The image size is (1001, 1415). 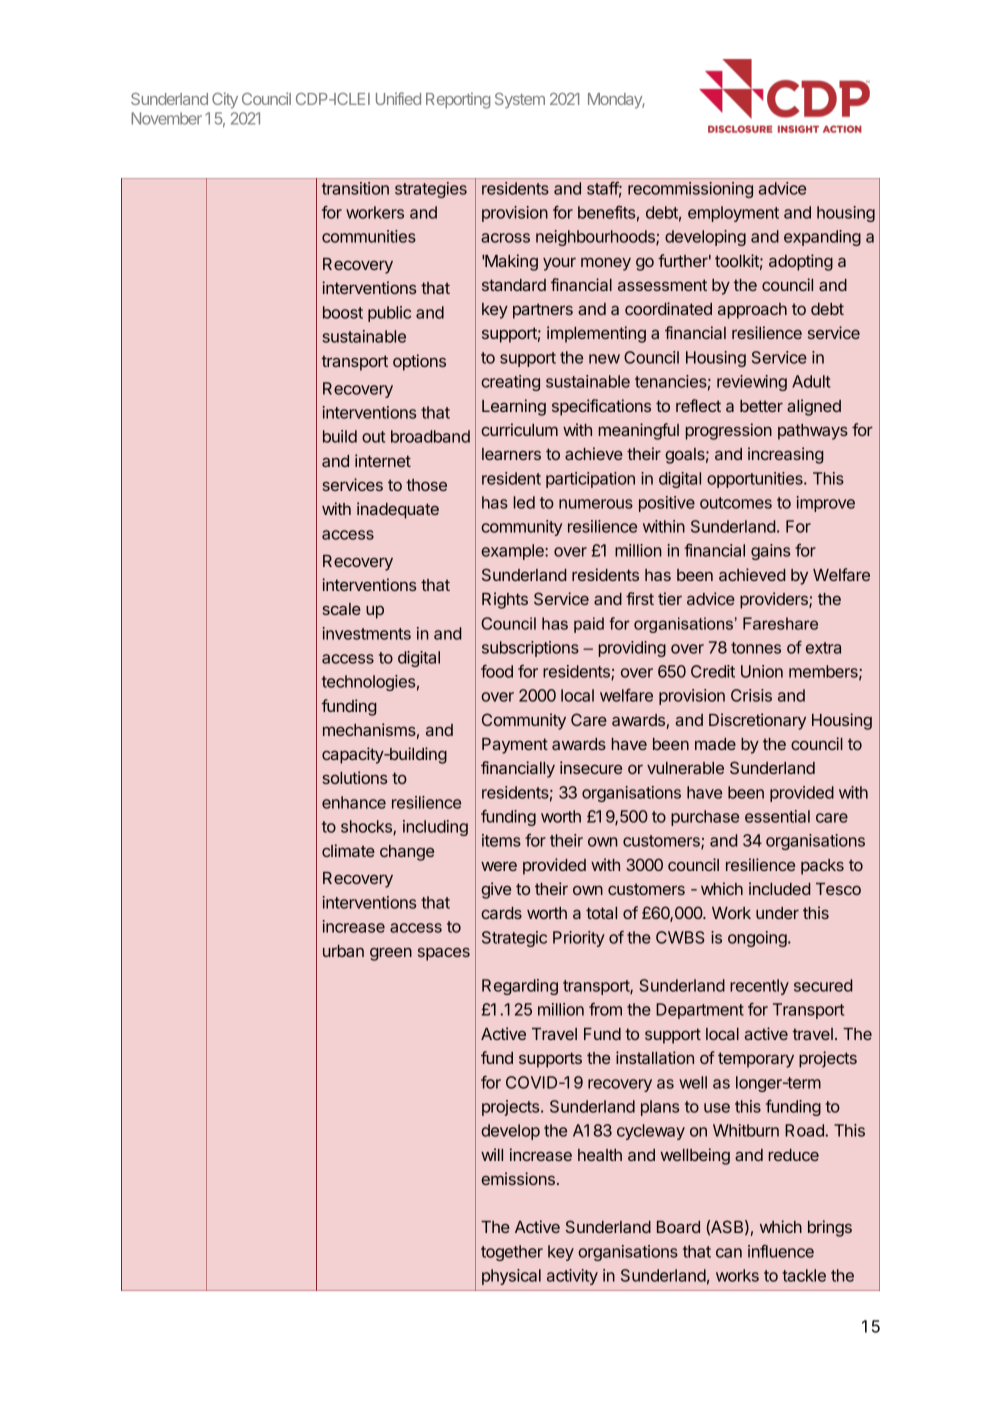 I want to click on employment, so click(x=733, y=214).
